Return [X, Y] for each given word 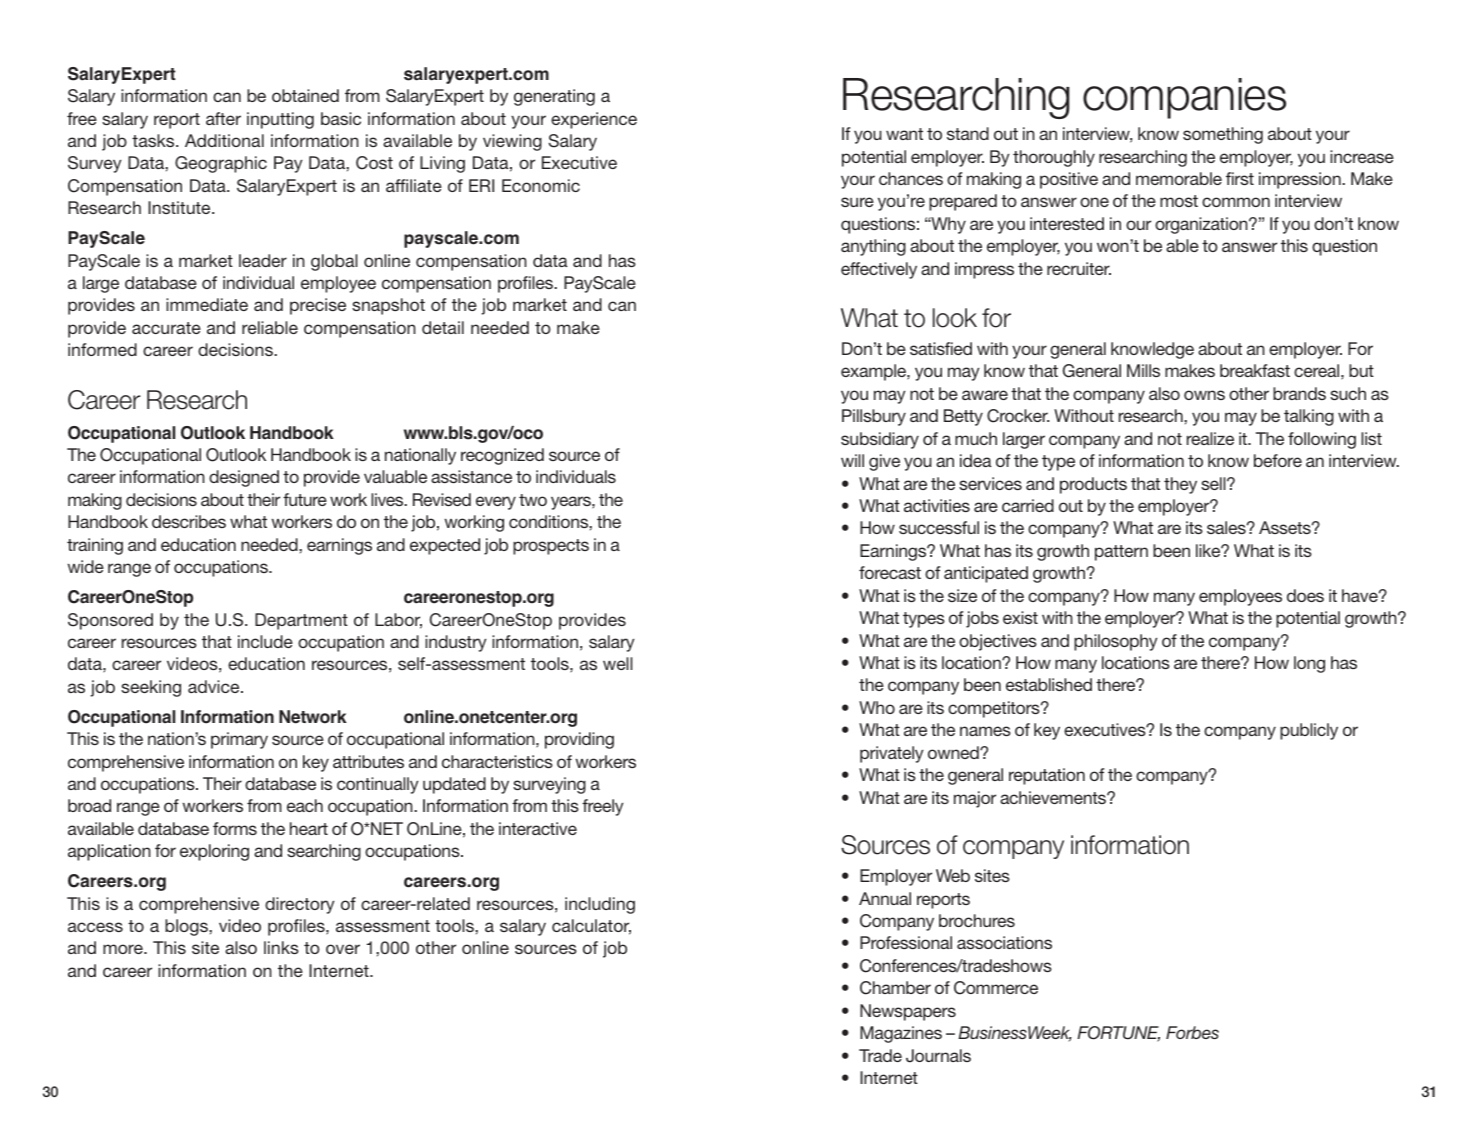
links [281, 947]
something [1223, 135]
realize [1210, 438]
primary [239, 740]
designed [244, 478]
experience [594, 120]
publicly [1309, 731]
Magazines [901, 1034]
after [223, 118]
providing [579, 740]
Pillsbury [874, 417]
